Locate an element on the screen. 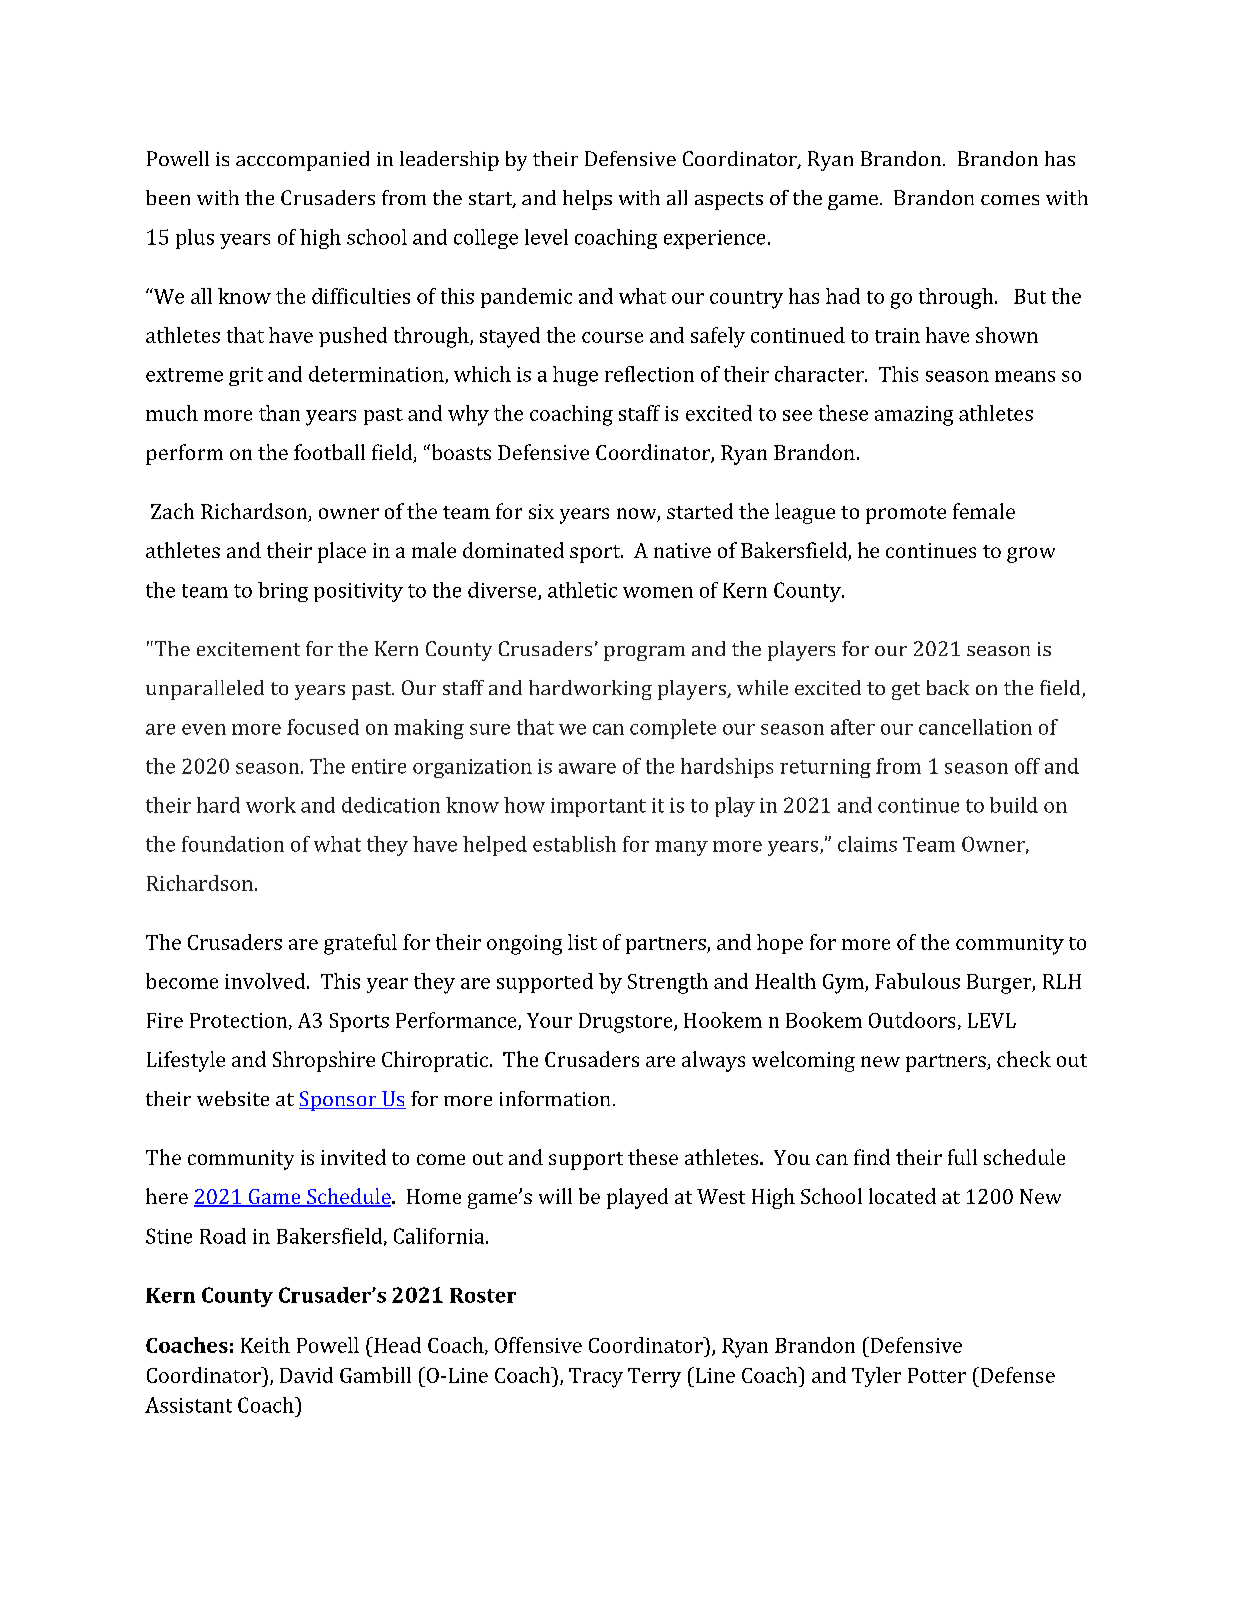 This screenshot has height=1598, width=1235. had is located at coordinates (843, 296).
